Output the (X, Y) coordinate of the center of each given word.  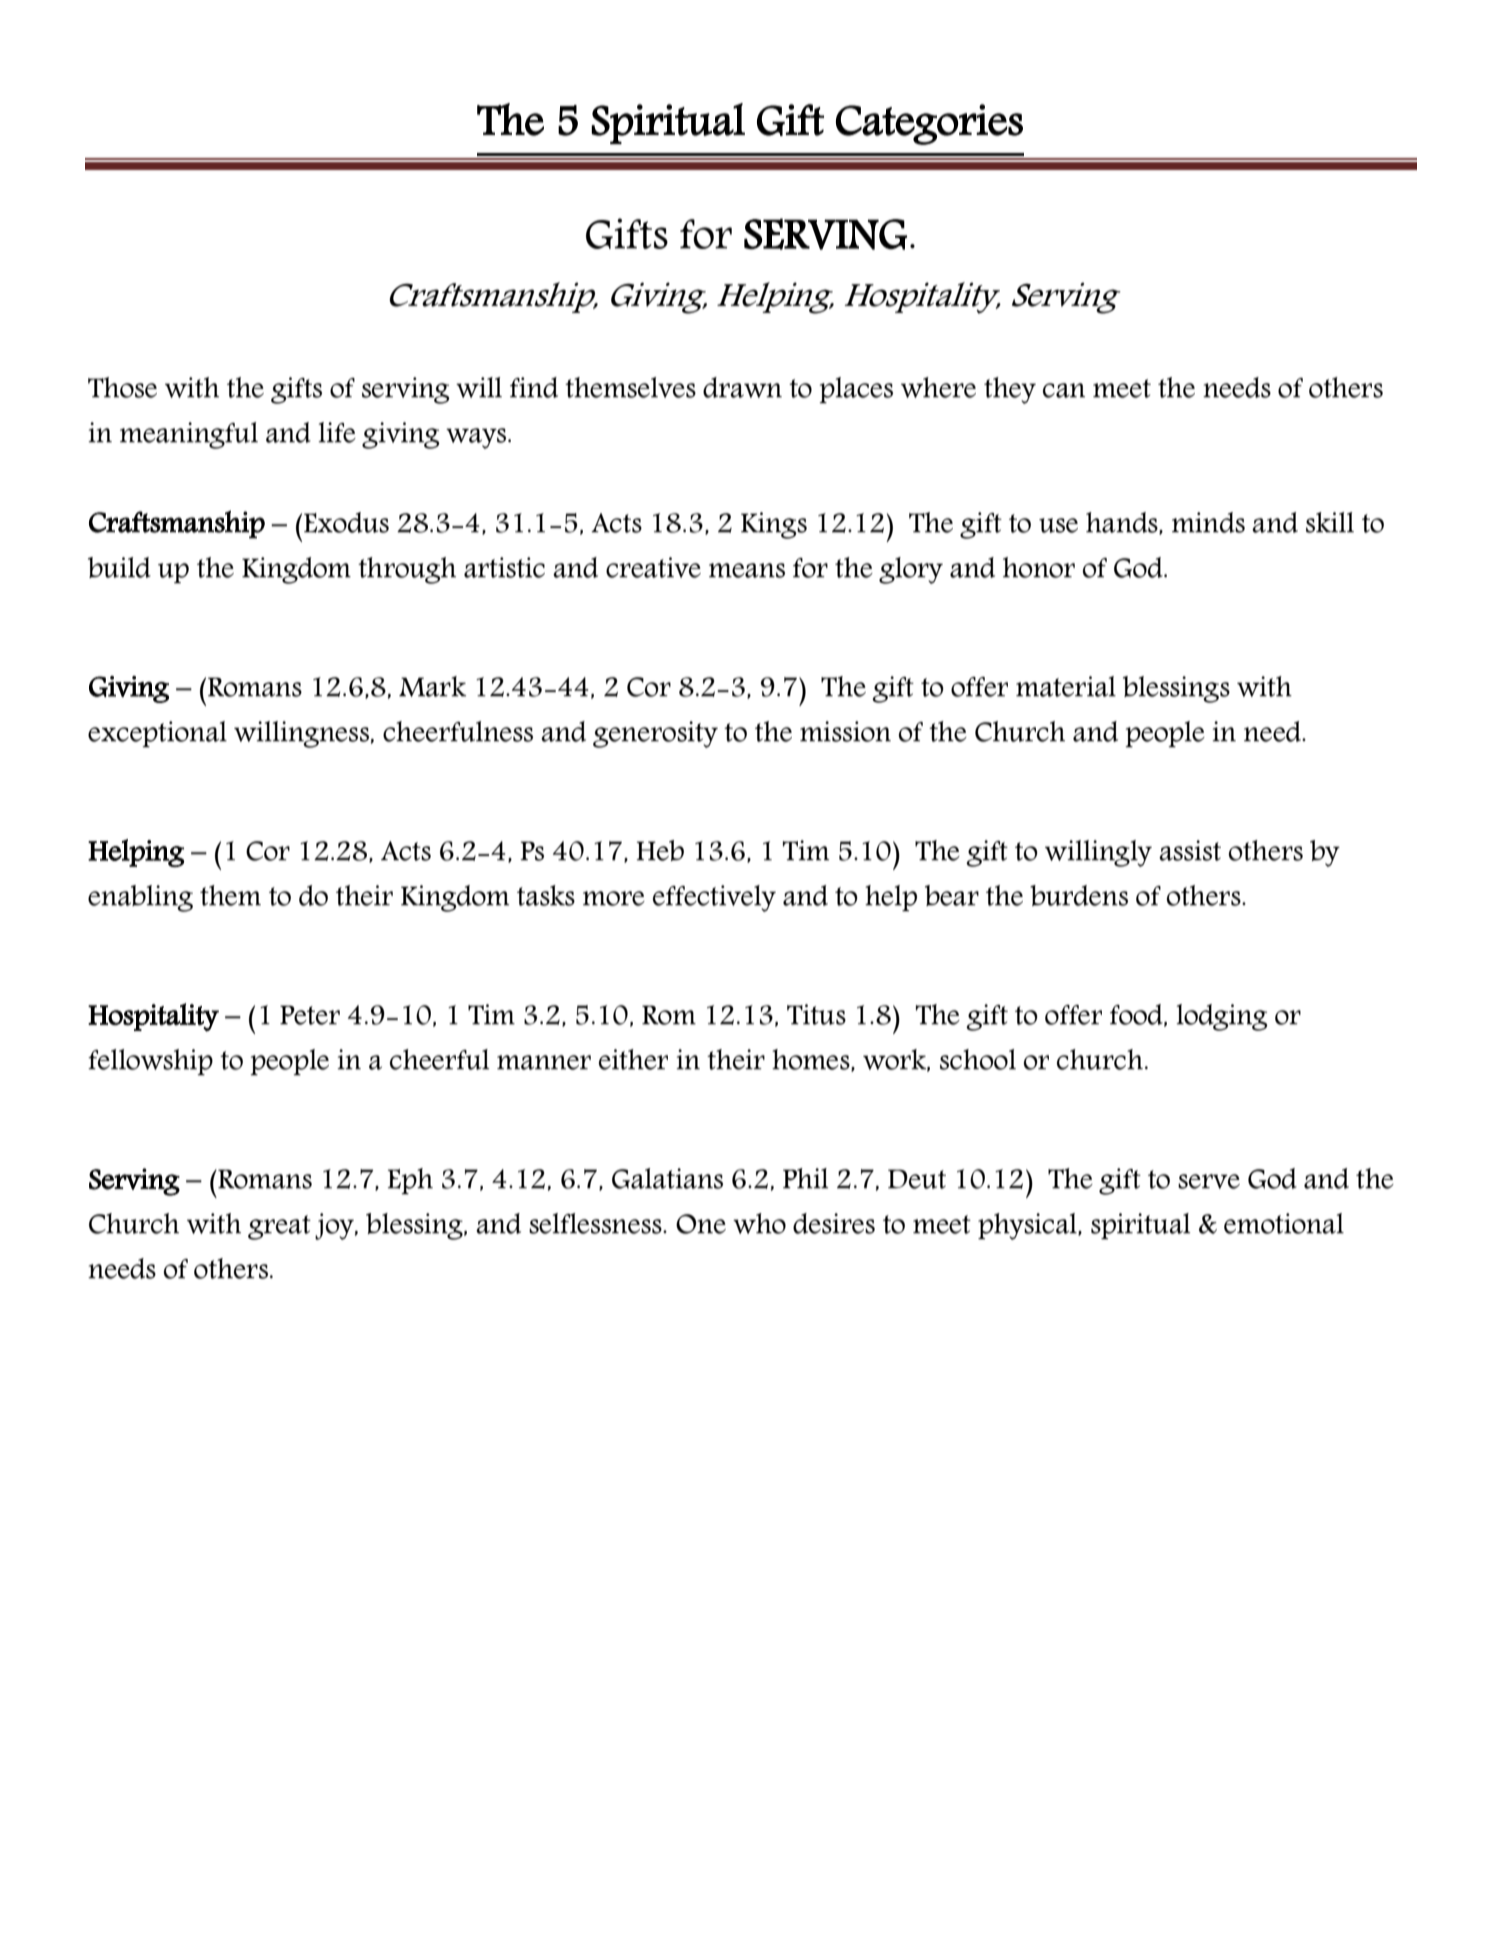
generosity (655, 734)
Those (122, 387)
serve (1209, 1181)
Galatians (667, 1178)
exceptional (157, 734)
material (1066, 686)
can (1064, 390)
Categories (929, 124)
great (279, 1227)
